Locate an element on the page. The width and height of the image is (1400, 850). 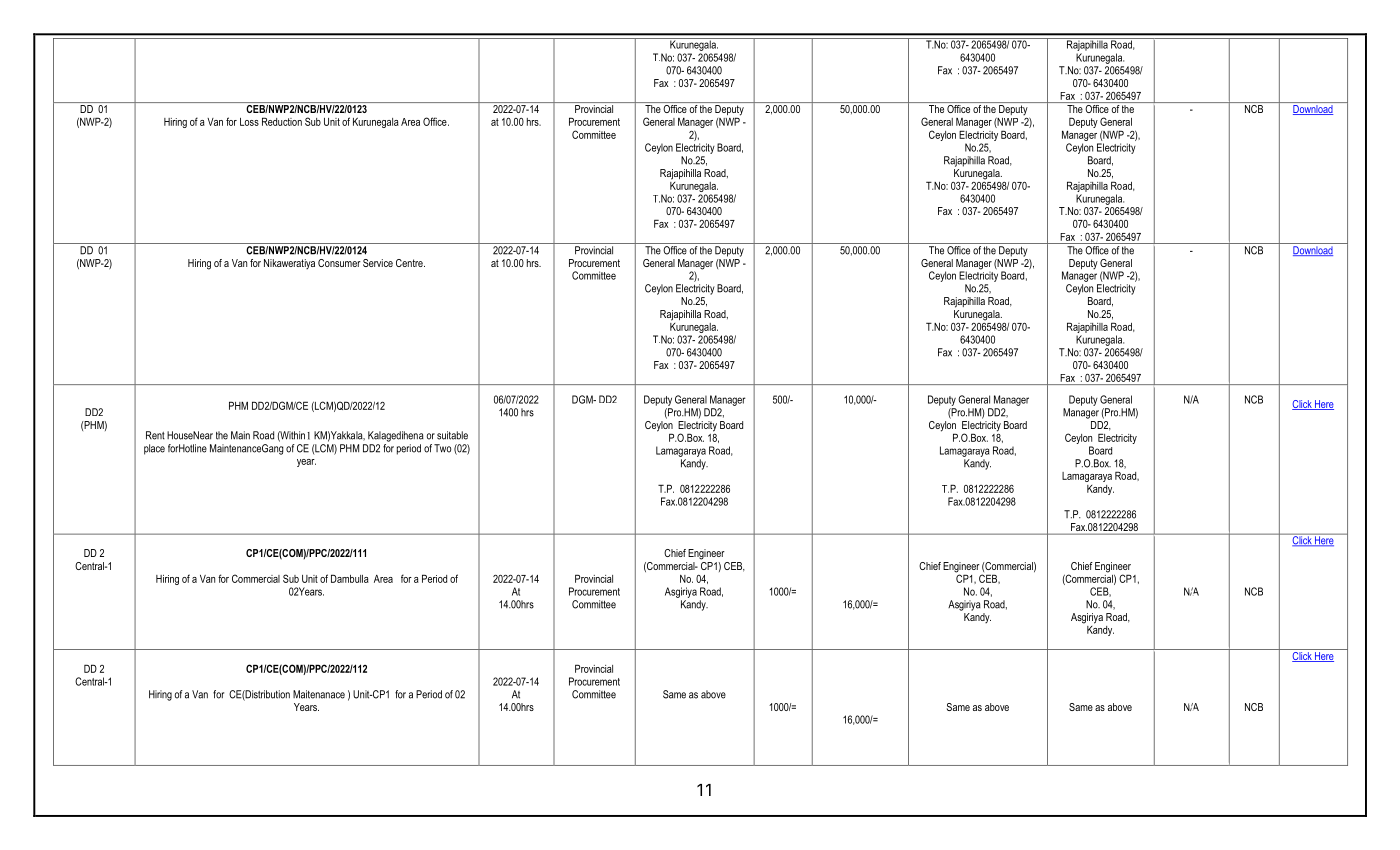
place is located at coordinates (154, 449).
